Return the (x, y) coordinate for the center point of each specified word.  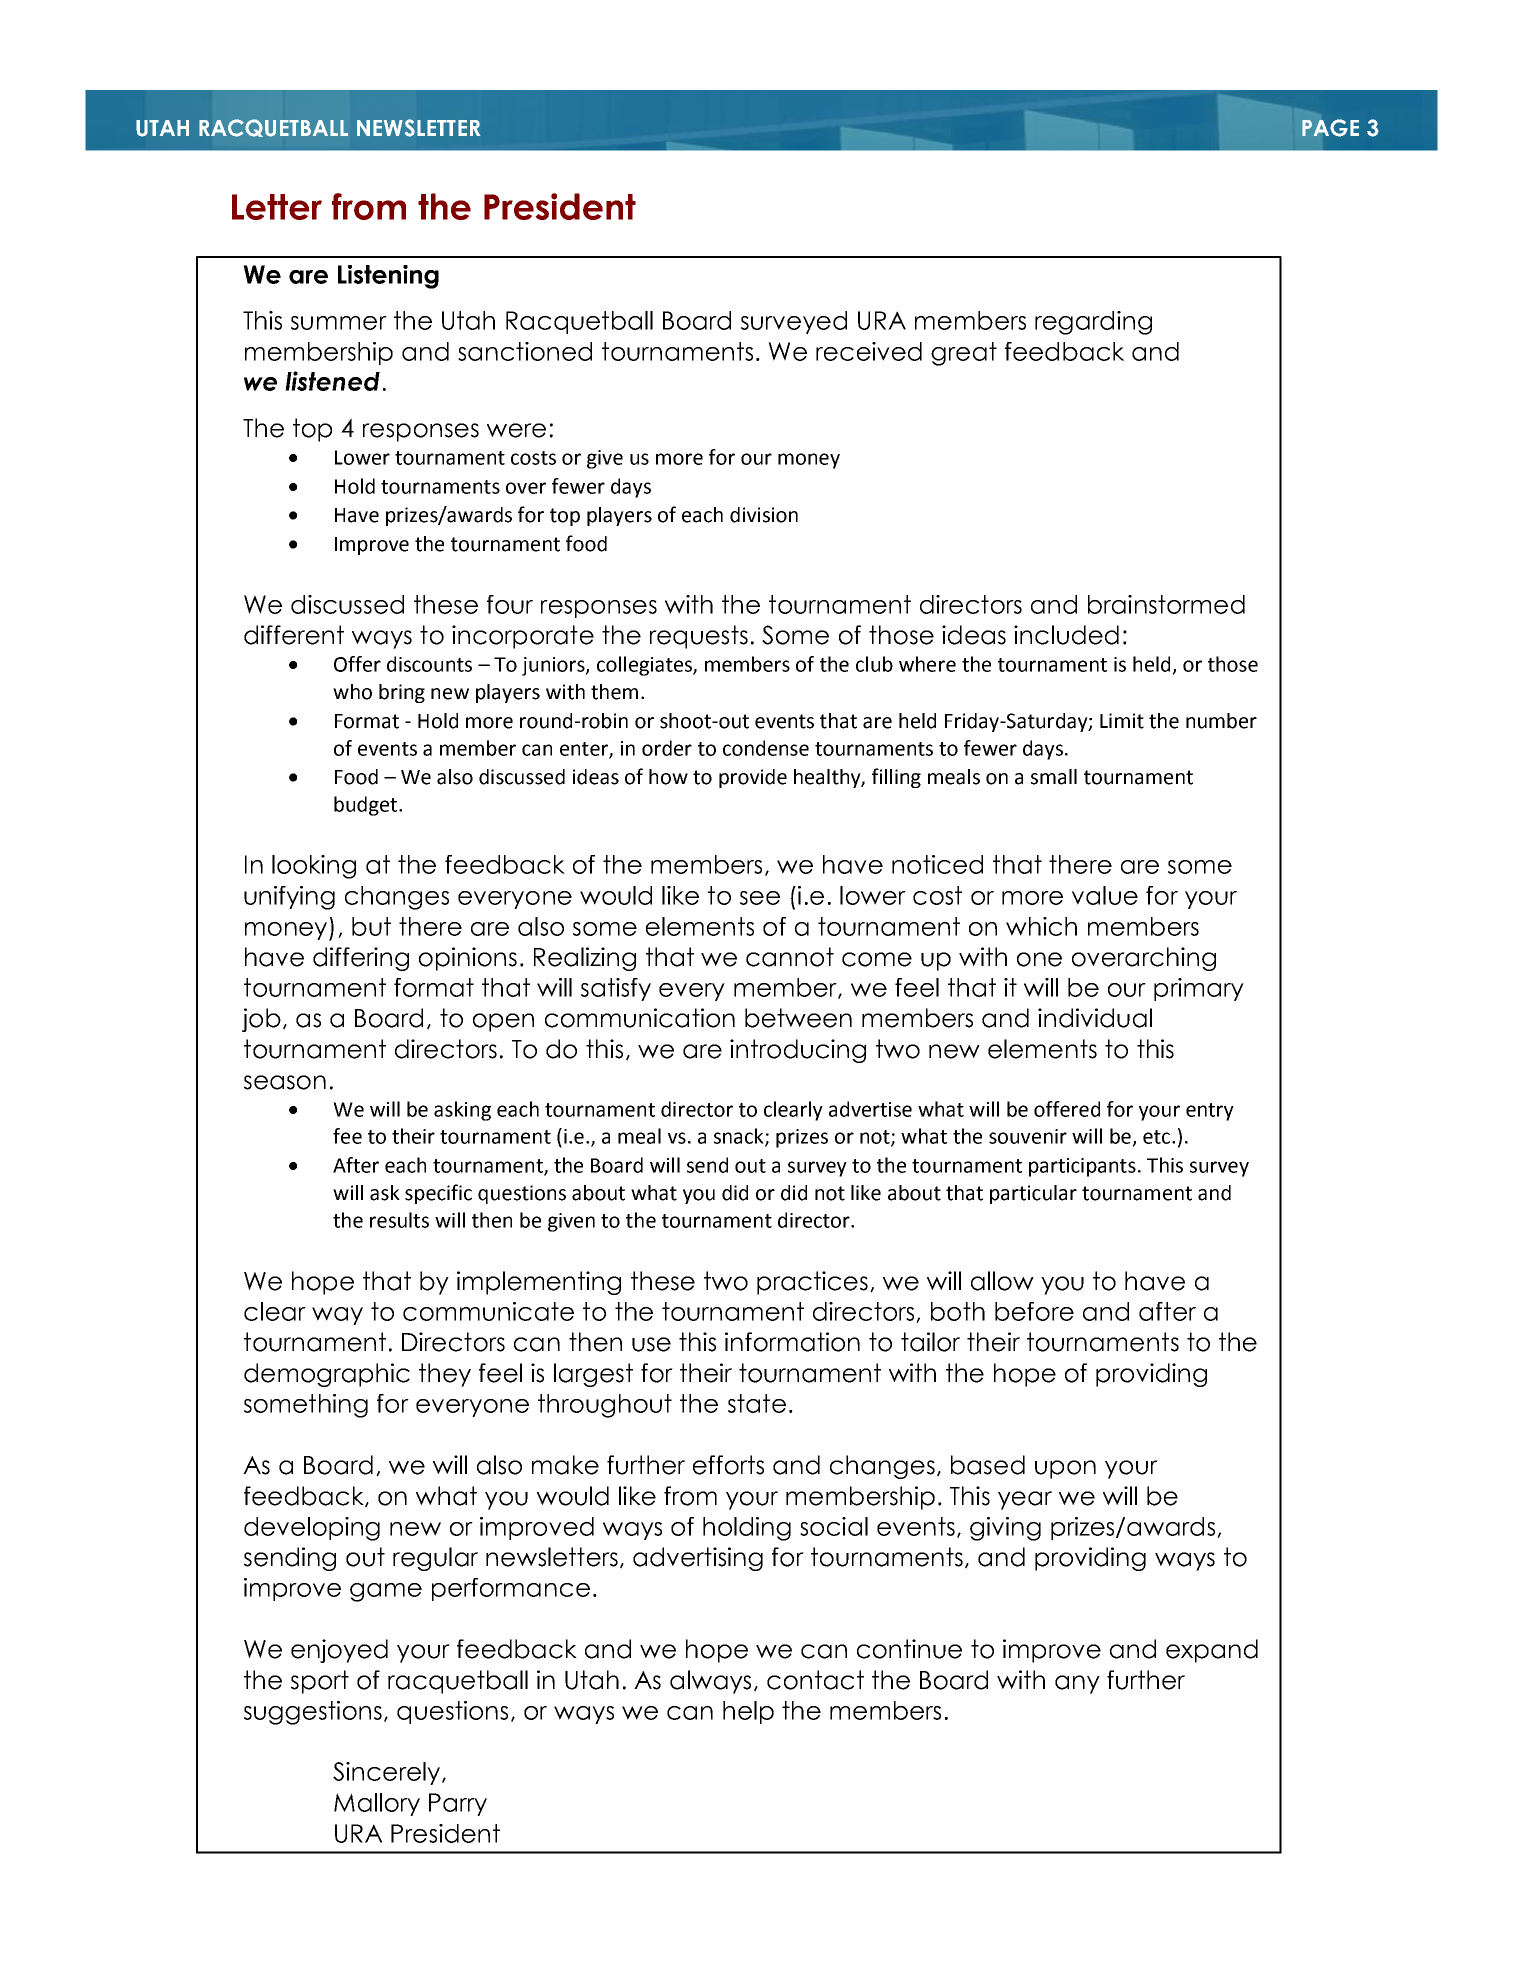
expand (1212, 1651)
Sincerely (388, 1773)
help (748, 1712)
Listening (388, 277)
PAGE (1330, 128)
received (869, 351)
